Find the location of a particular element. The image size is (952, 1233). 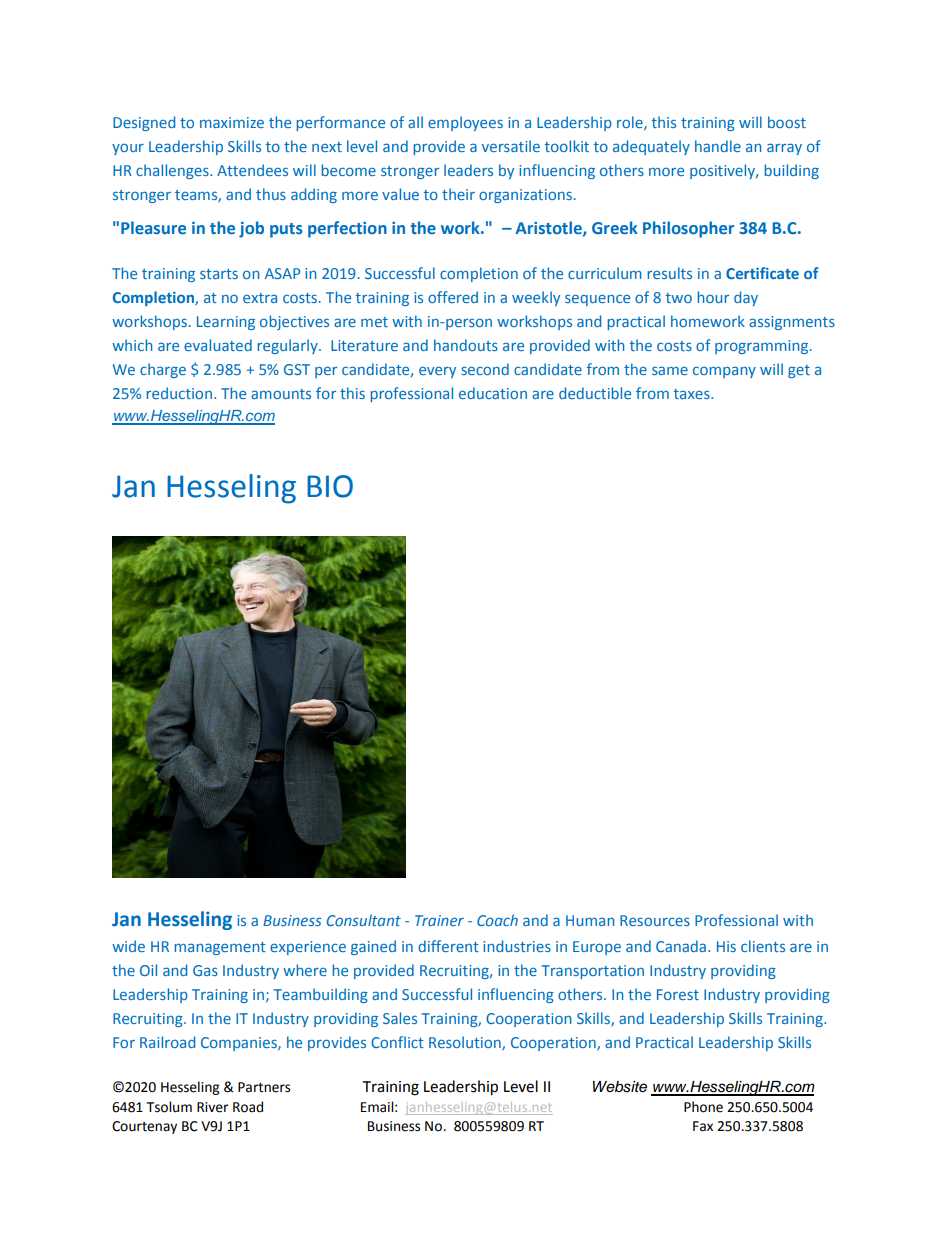

reduction is located at coordinates (179, 393).
